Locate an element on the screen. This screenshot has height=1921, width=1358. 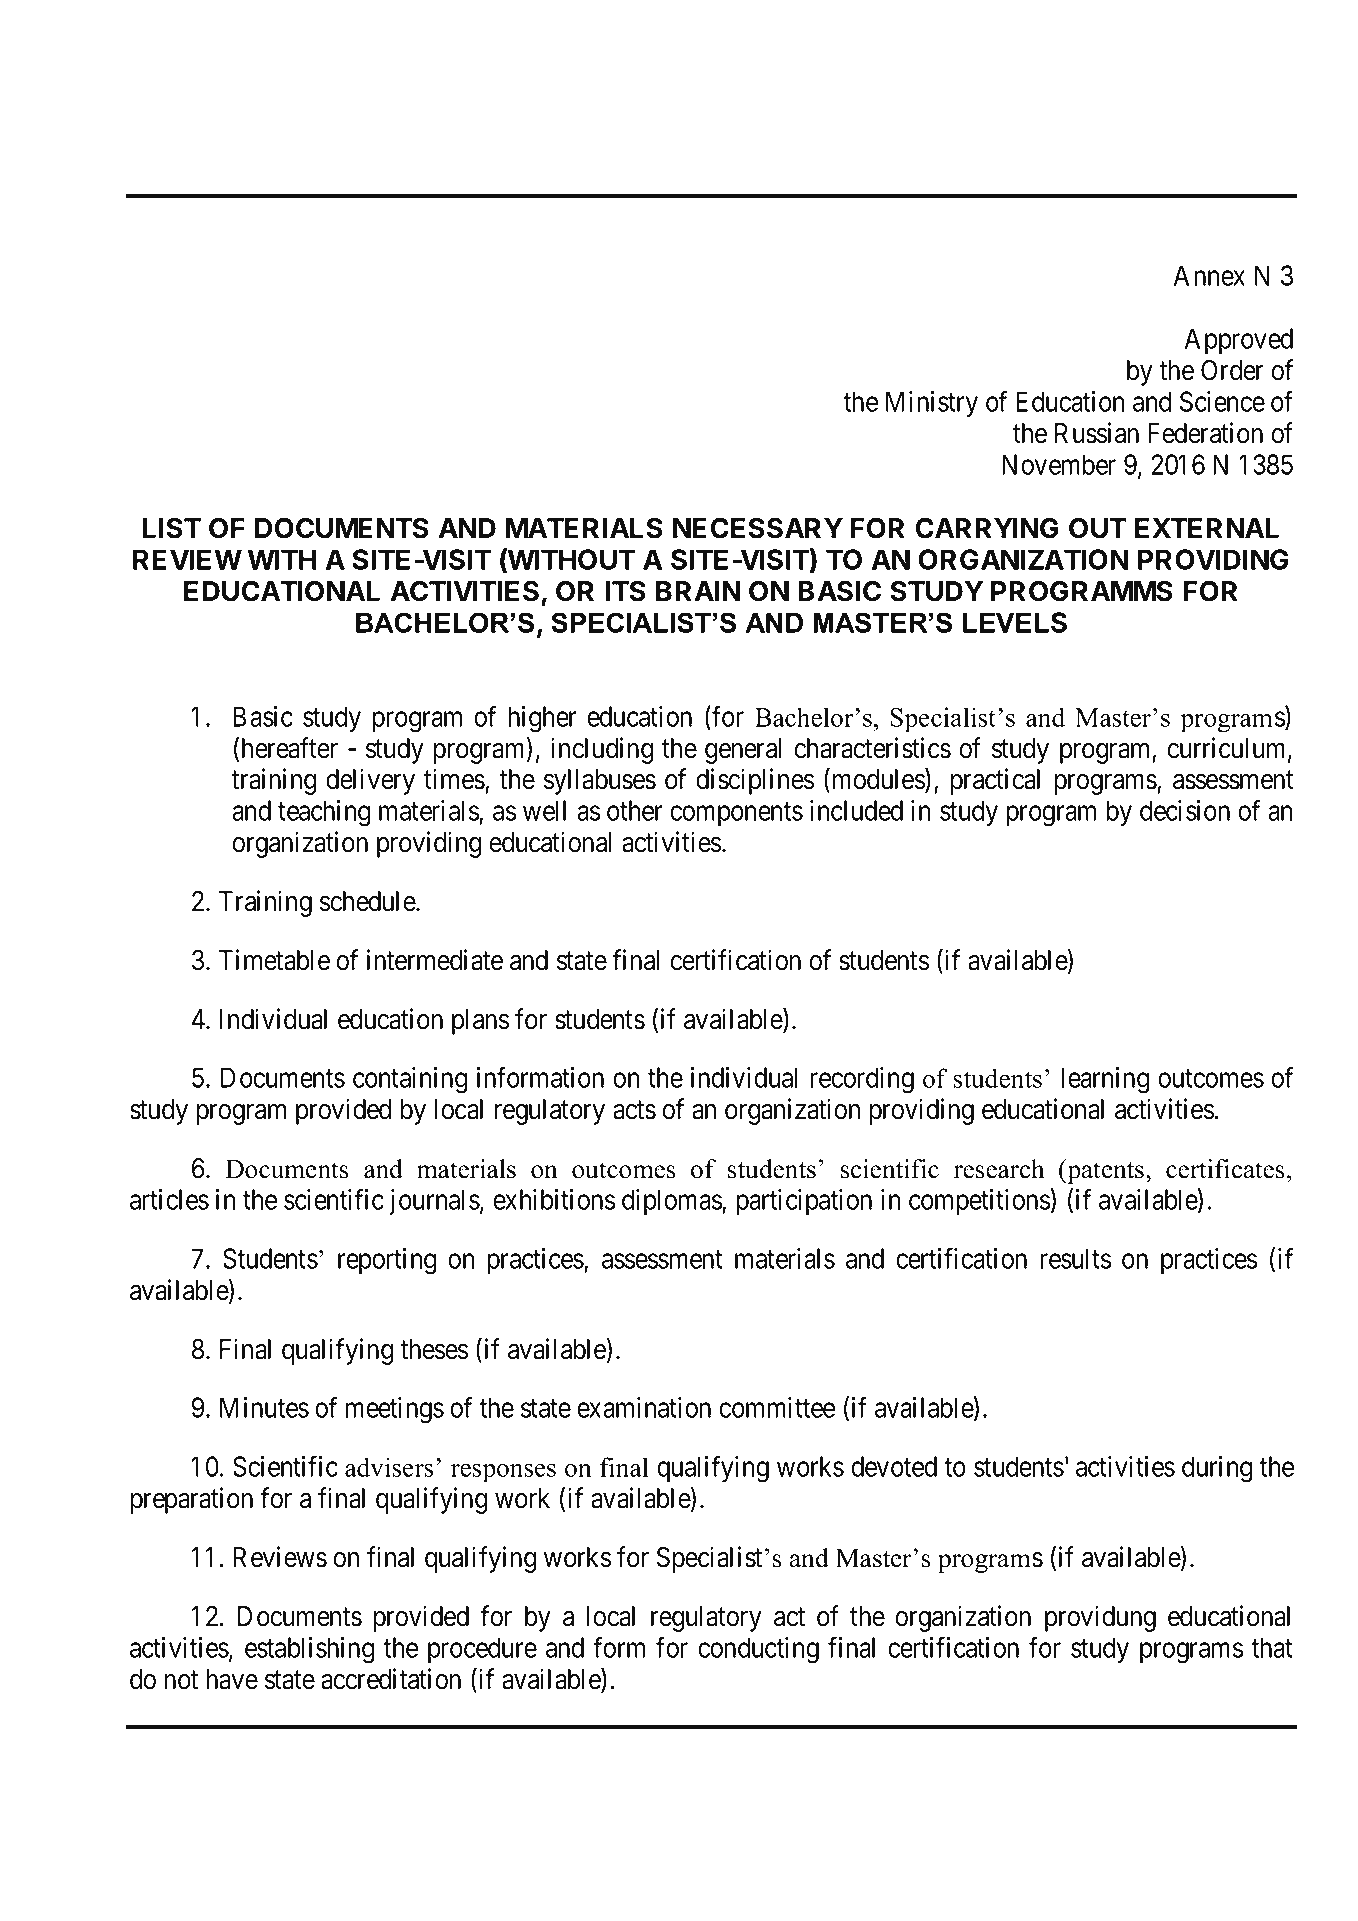
ITS is located at coordinates (625, 591).
